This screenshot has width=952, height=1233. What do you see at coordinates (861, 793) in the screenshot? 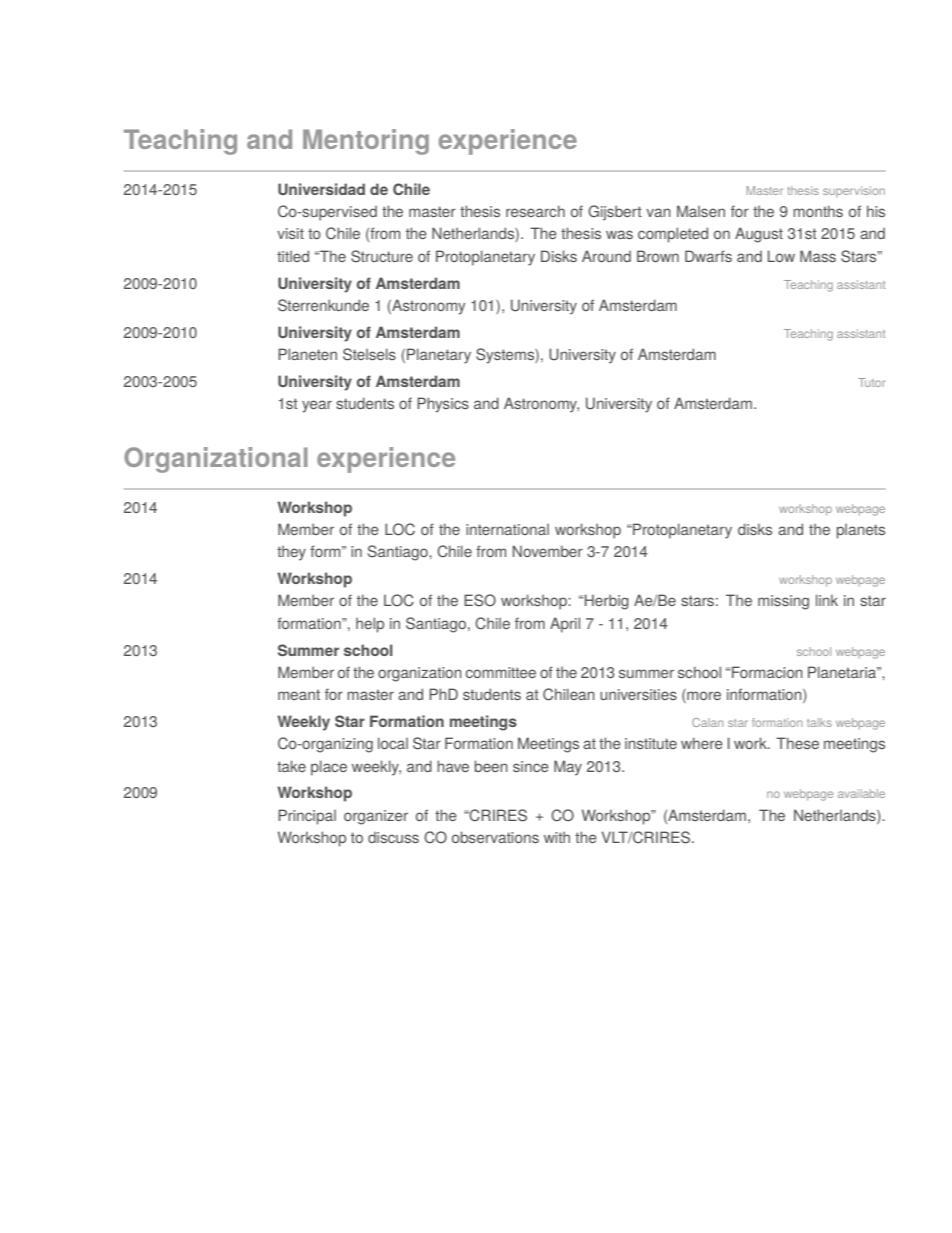
I see `available` at bounding box center [861, 793].
